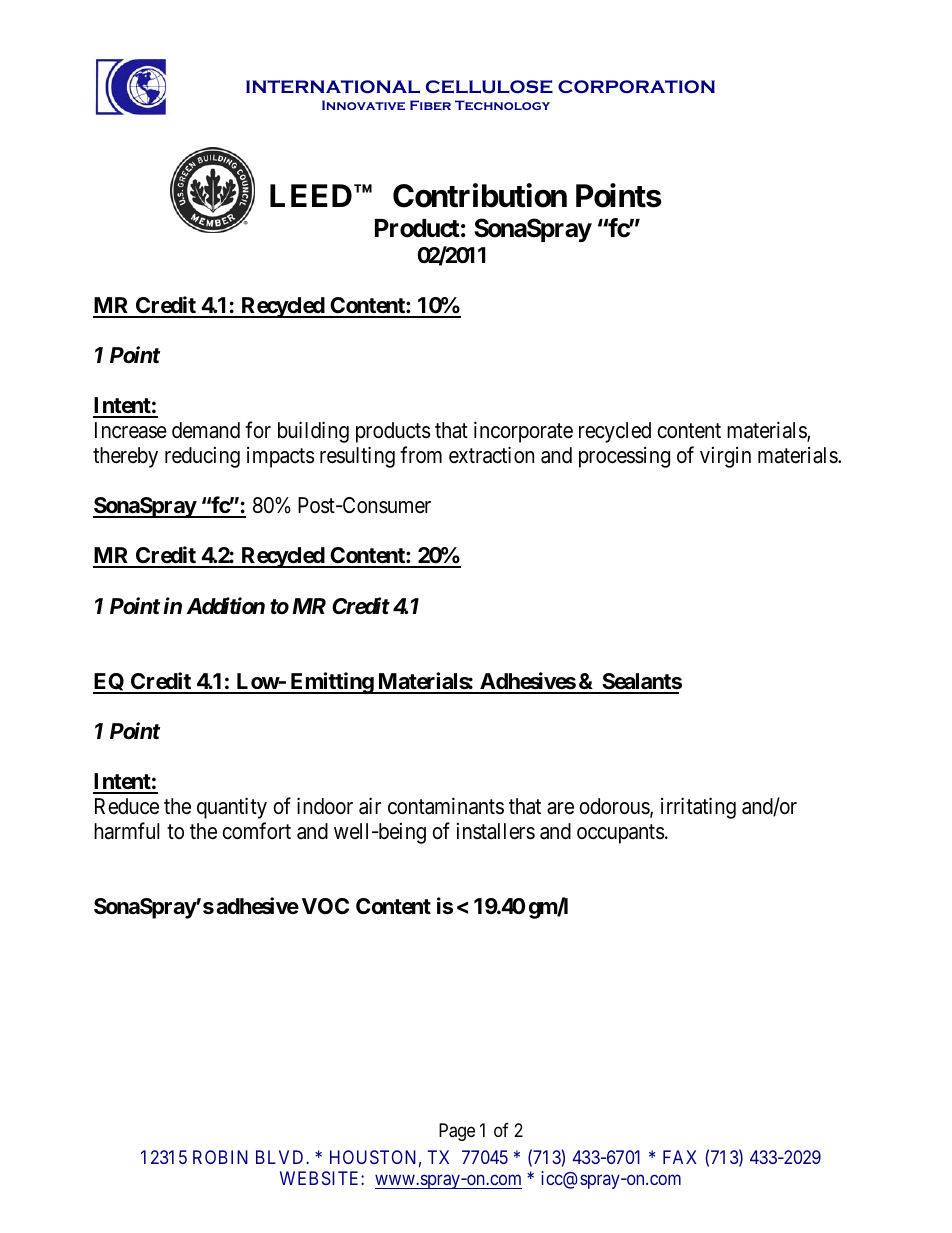  Describe the element at coordinates (725, 457) in the screenshot. I see `virgin` at that location.
